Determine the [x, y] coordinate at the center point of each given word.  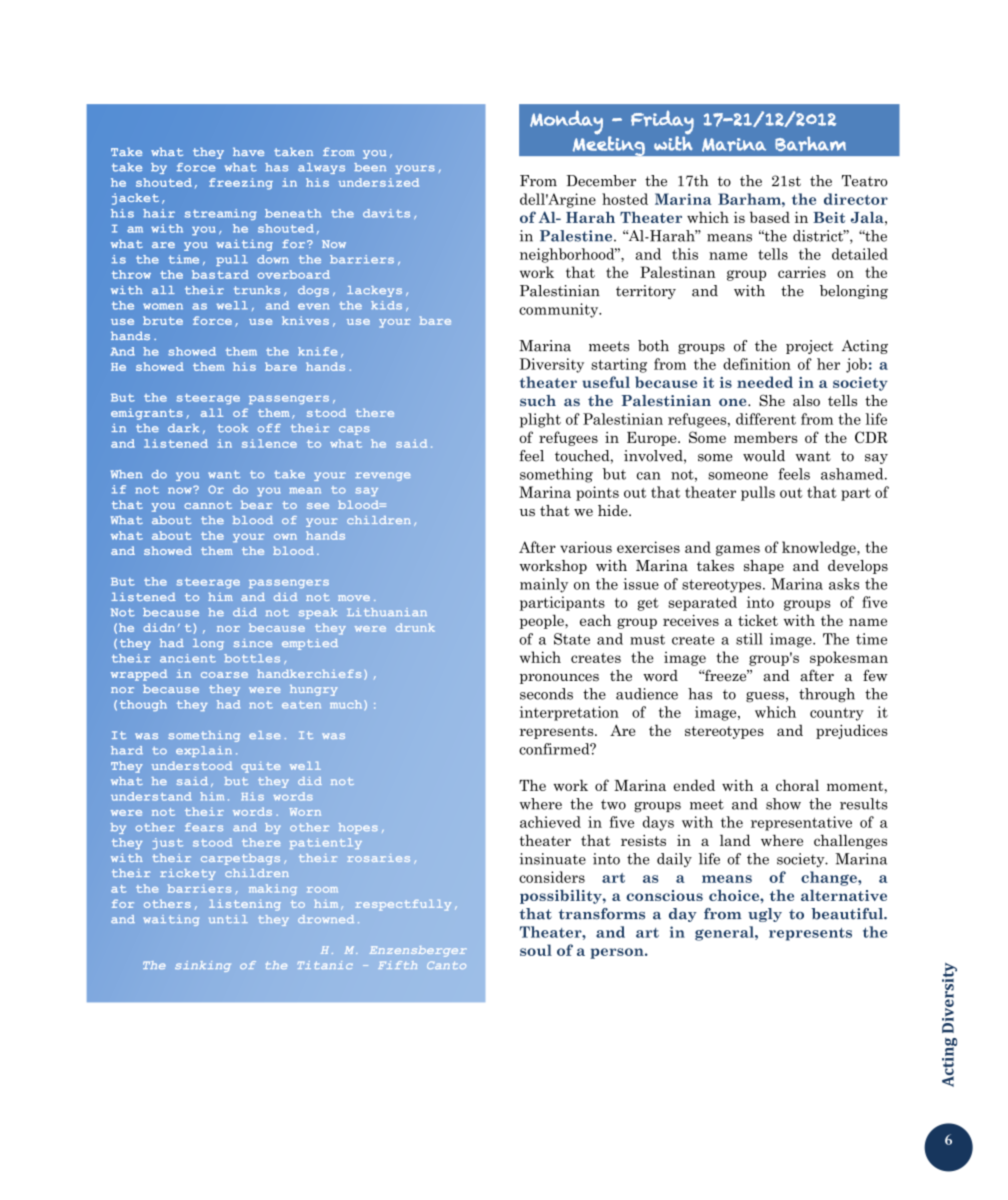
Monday [566, 122]
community [560, 310]
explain [204, 751]
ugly [765, 915]
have [248, 151]
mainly [544, 585]
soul [536, 950]
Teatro [865, 181]
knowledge [820, 548]
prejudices [852, 731]
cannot [208, 505]
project [809, 347]
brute [163, 320]
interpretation [569, 713]
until [228, 919]
